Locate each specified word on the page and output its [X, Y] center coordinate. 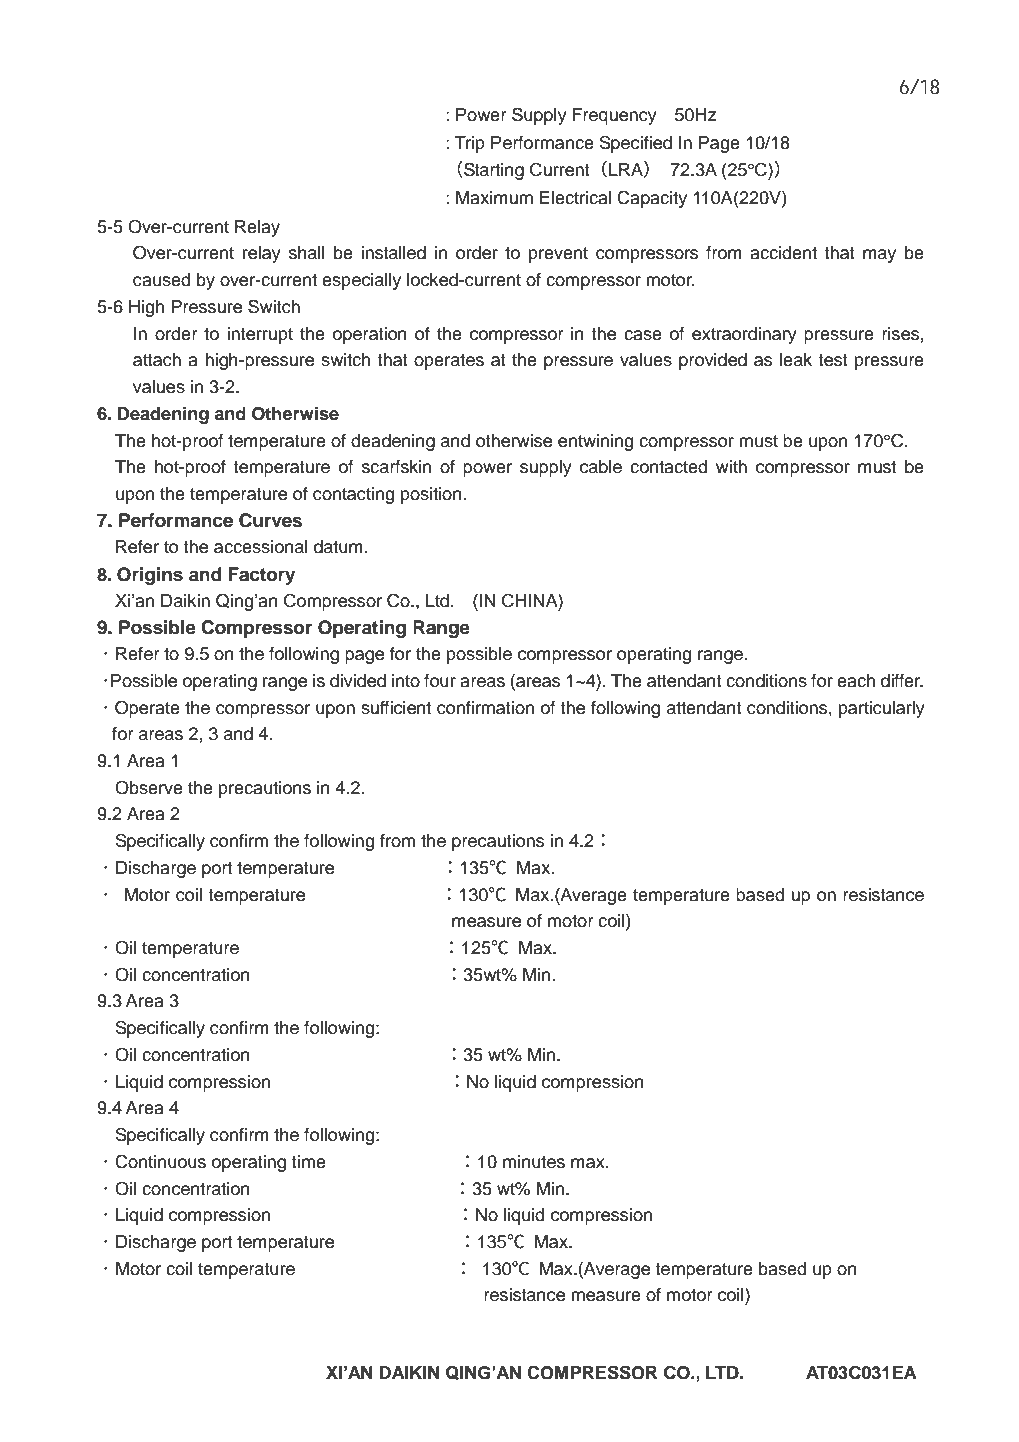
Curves [270, 520]
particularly [882, 709]
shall [307, 253]
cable [601, 467]
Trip [469, 144]
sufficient [396, 708]
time [308, 1162]
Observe [149, 787]
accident [783, 253]
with [731, 466]
